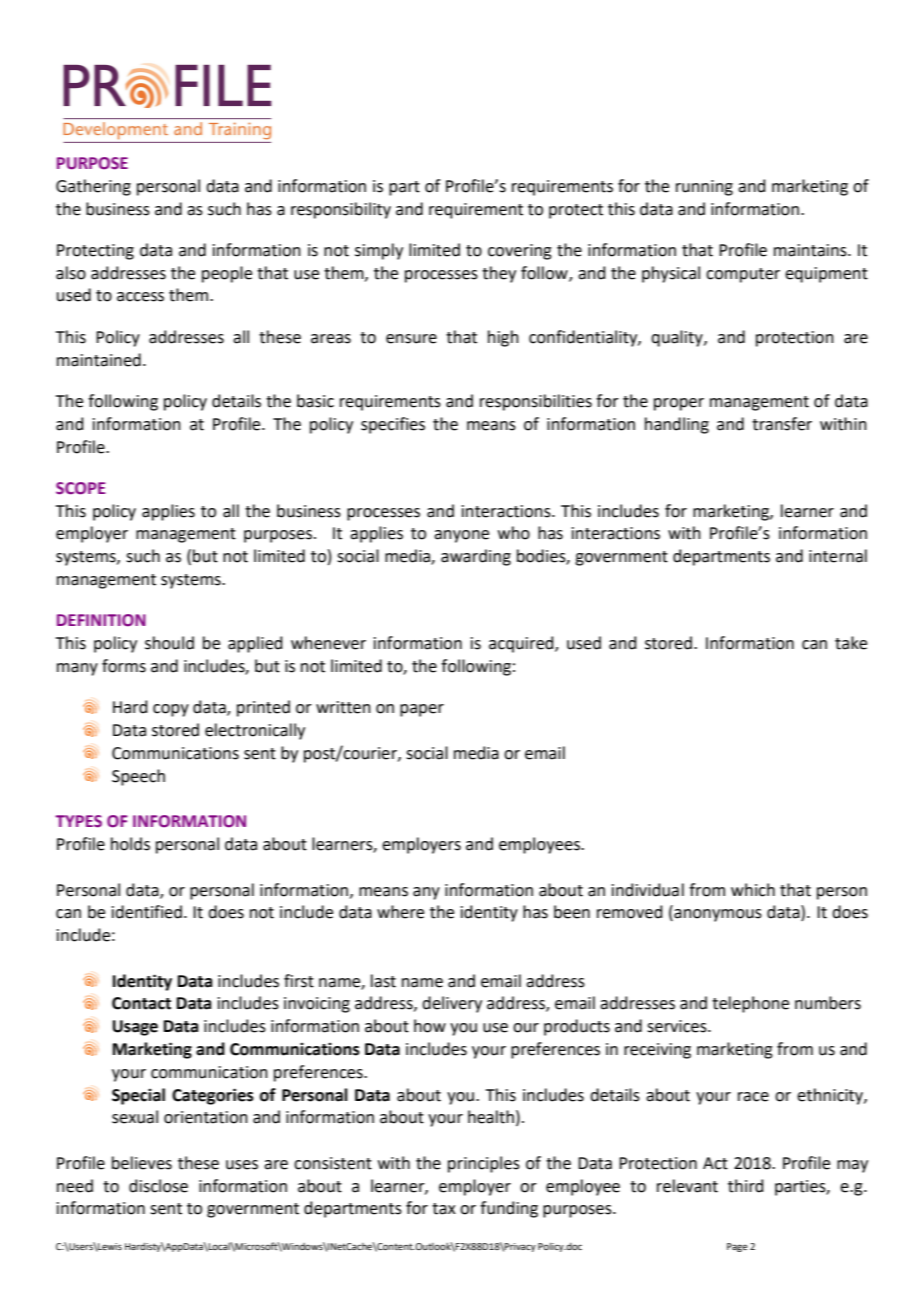 The height and width of the screenshot is (1308, 924). What do you see at coordinates (520, 252) in the screenshot?
I see `covering` at bounding box center [520, 252].
